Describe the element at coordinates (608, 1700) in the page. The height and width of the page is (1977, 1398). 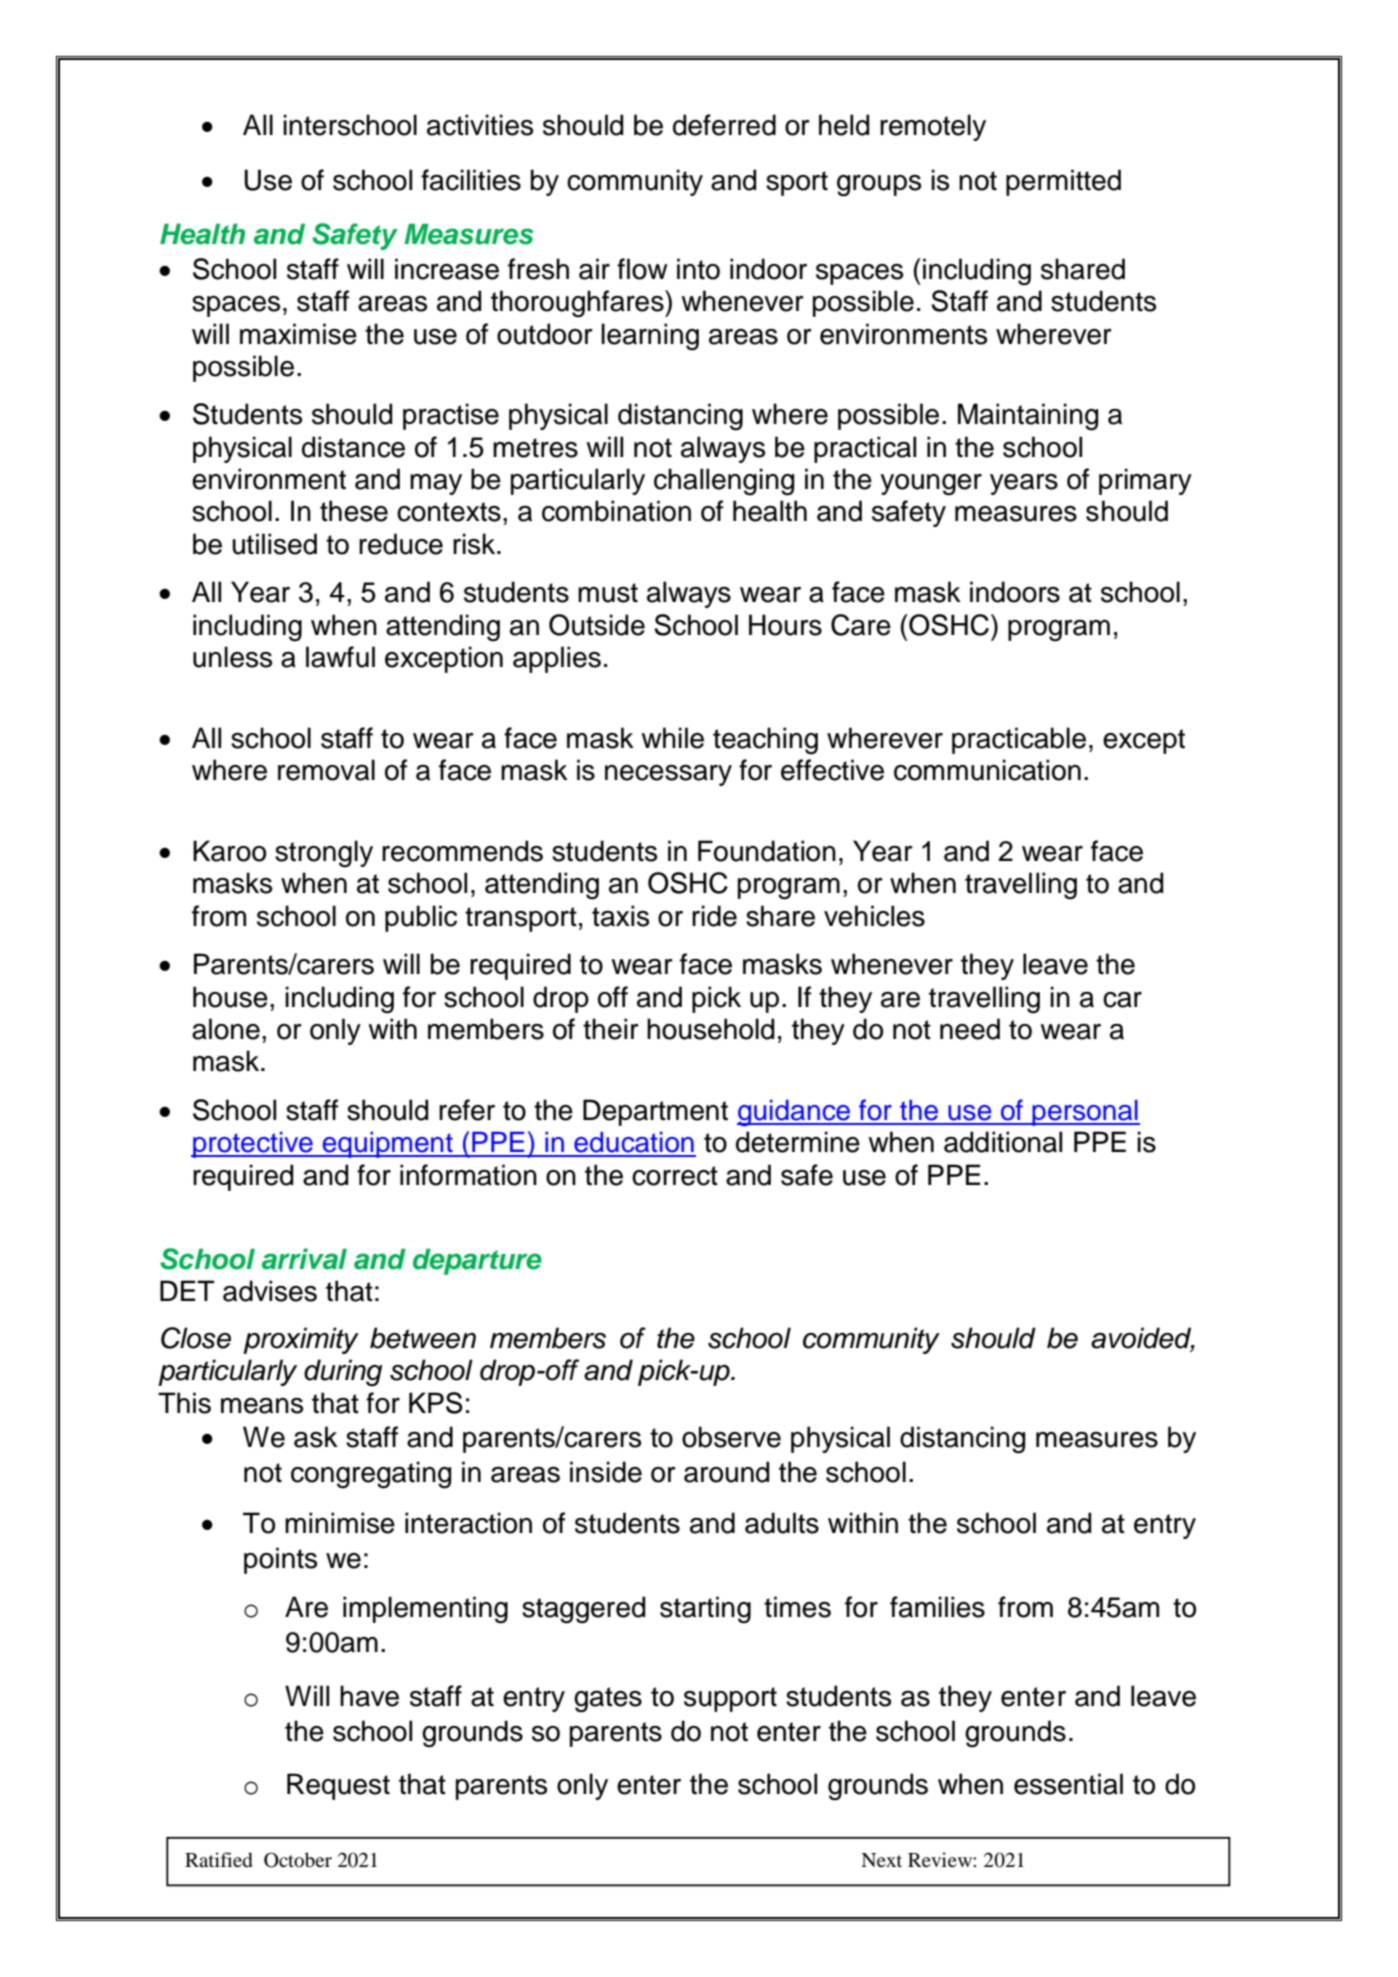
I see `gates` at that location.
